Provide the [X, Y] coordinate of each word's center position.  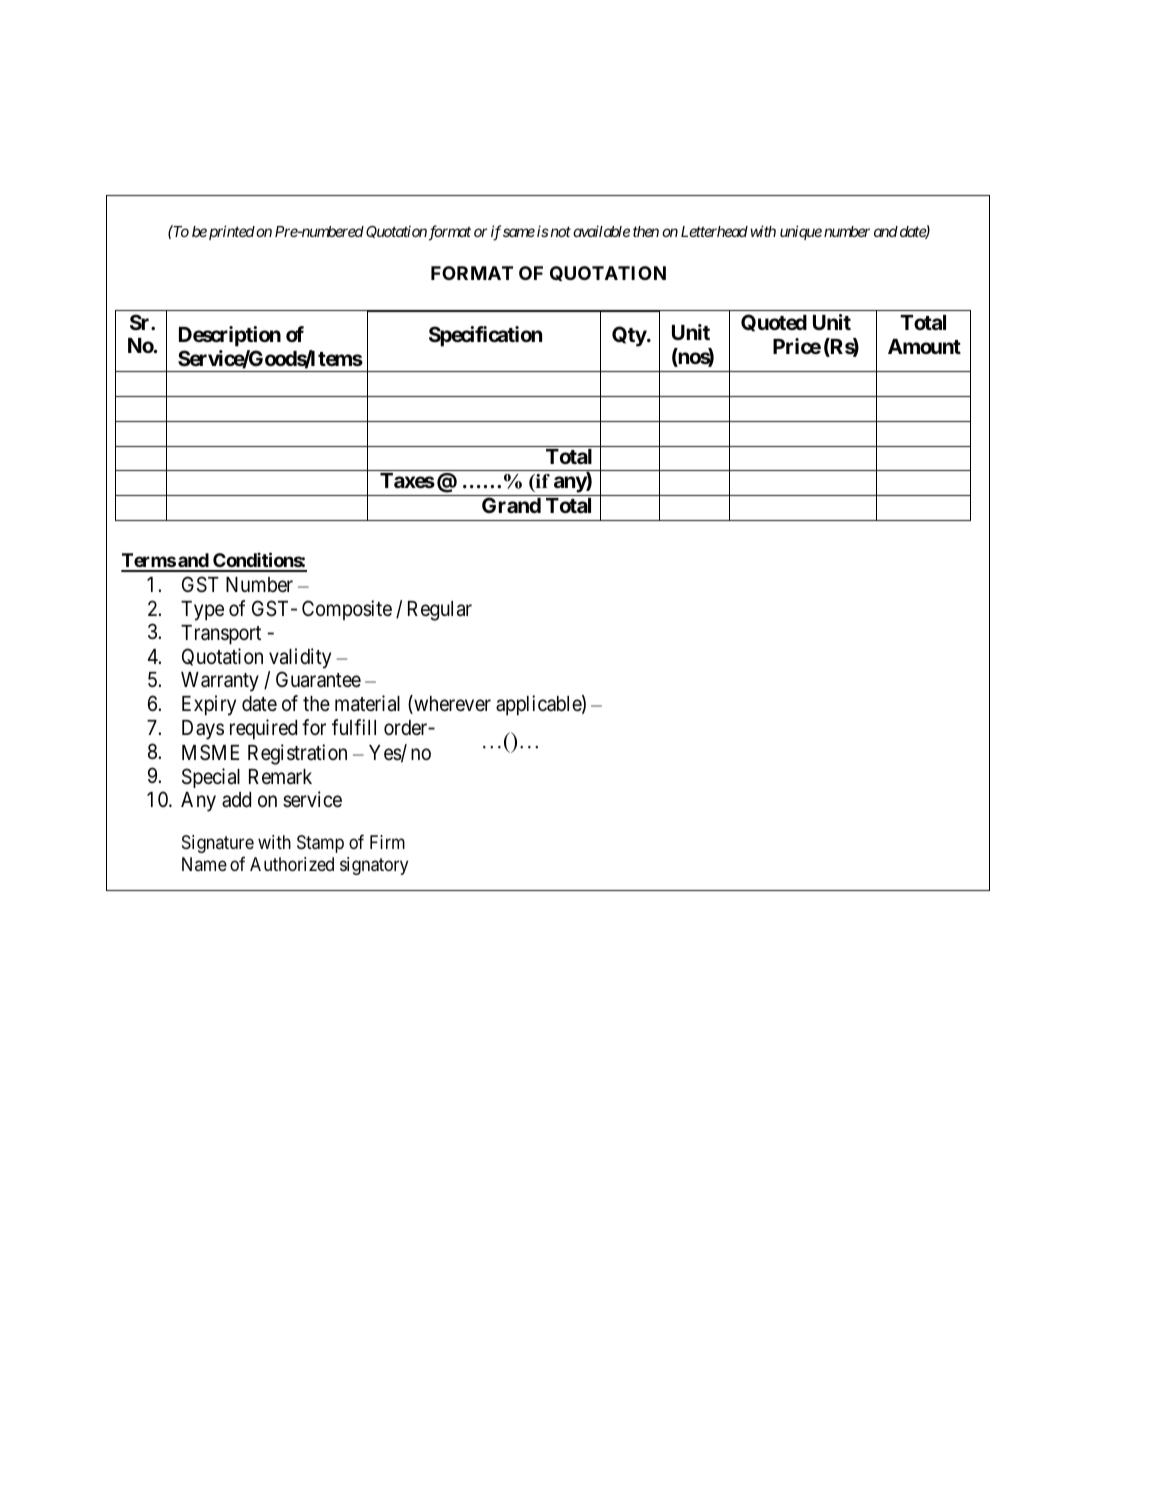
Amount [924, 346]
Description [230, 336]
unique [801, 232]
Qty [629, 336]
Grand [511, 505]
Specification [485, 336]
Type [202, 611]
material [367, 703]
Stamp [320, 844]
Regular [440, 611]
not [559, 232]
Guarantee [318, 679]
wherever [451, 704]
